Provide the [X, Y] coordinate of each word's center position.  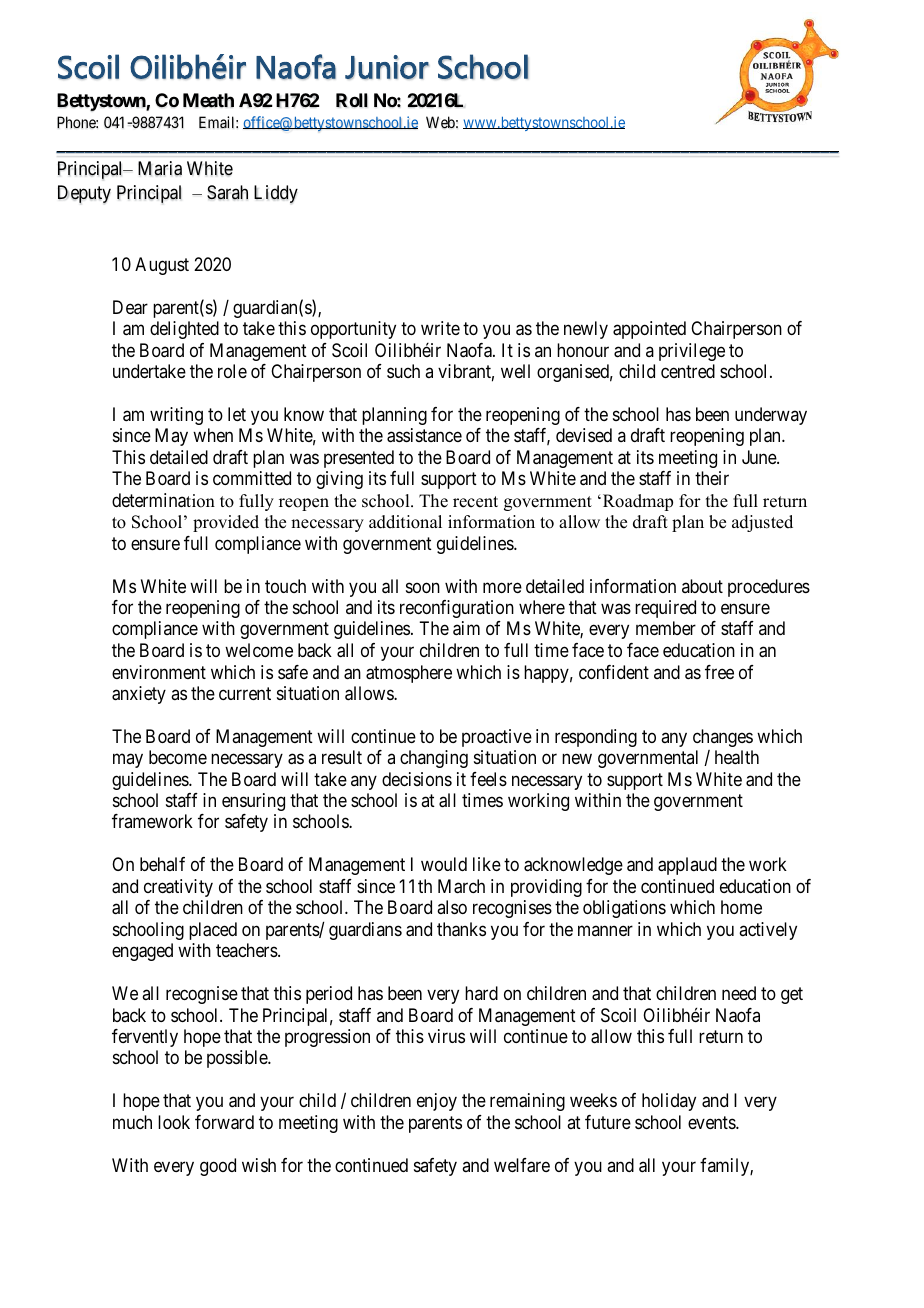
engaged [142, 952]
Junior [387, 67]
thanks [461, 929]
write [440, 328]
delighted [184, 330]
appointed [649, 330]
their [712, 478]
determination [163, 500]
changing [434, 759]
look [174, 1122]
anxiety [139, 695]
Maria [160, 168]
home [741, 907]
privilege [692, 352]
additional [405, 522]
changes [723, 738]
